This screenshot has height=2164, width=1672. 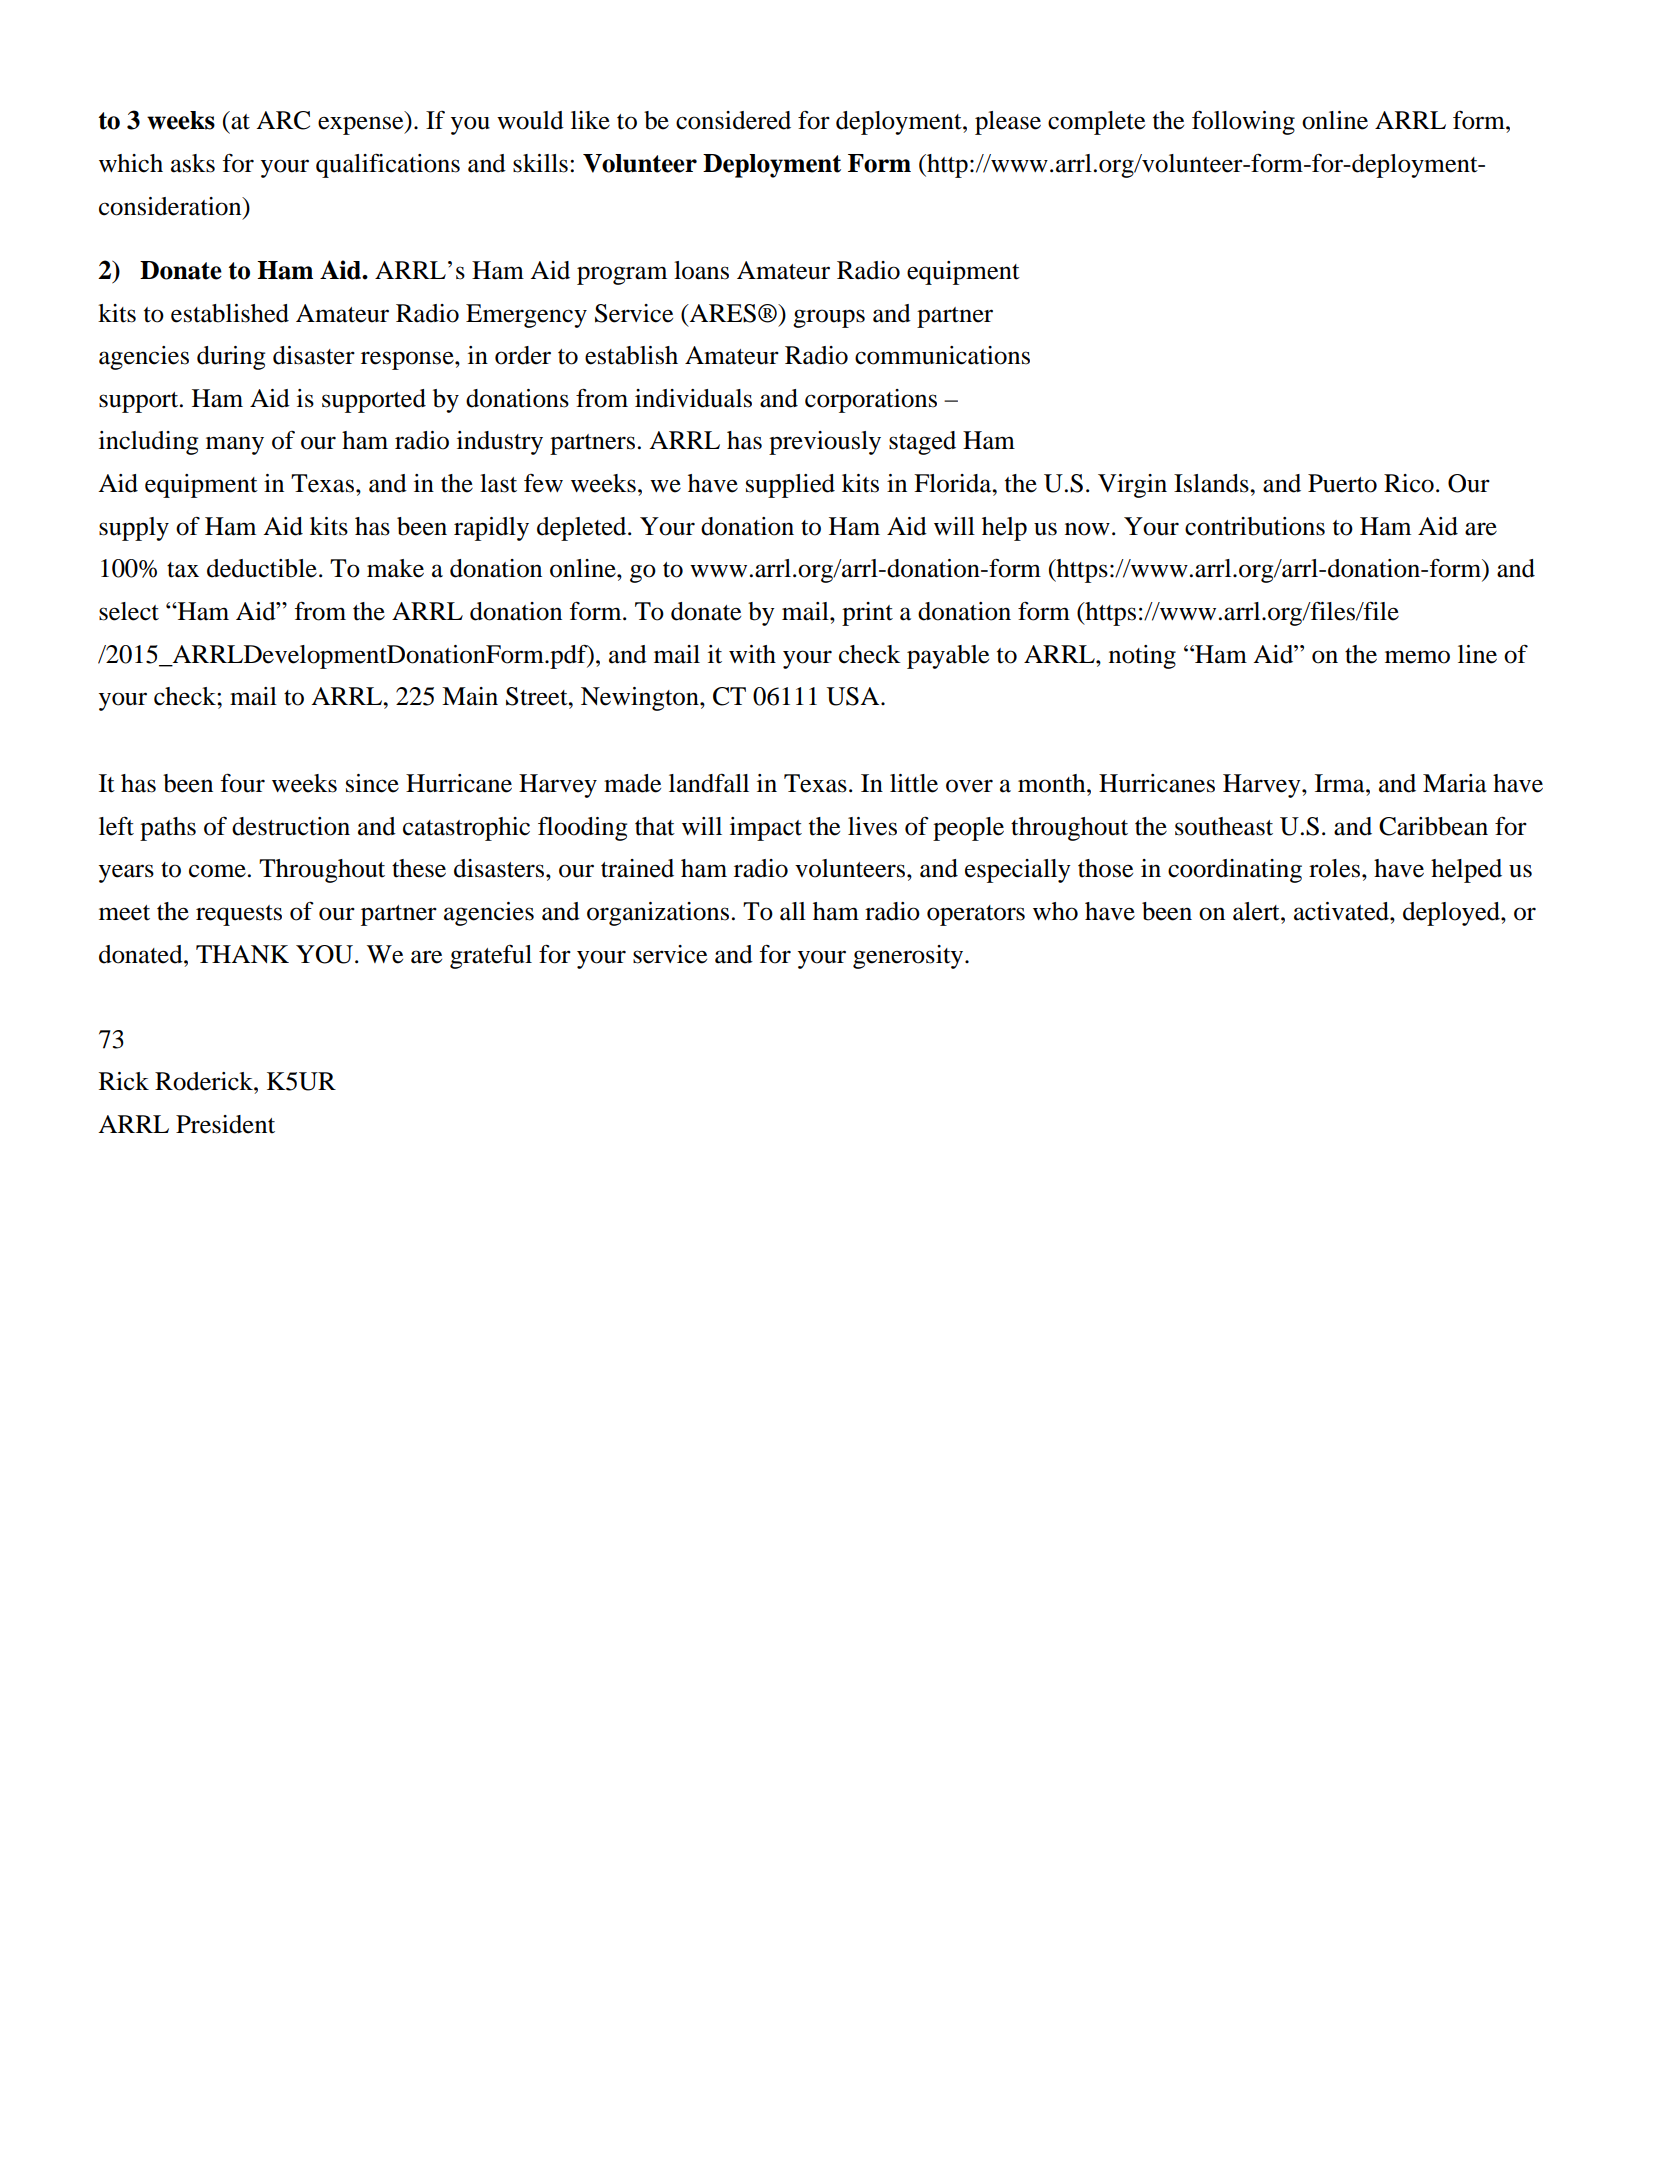 I want to click on memo, so click(x=1417, y=657).
